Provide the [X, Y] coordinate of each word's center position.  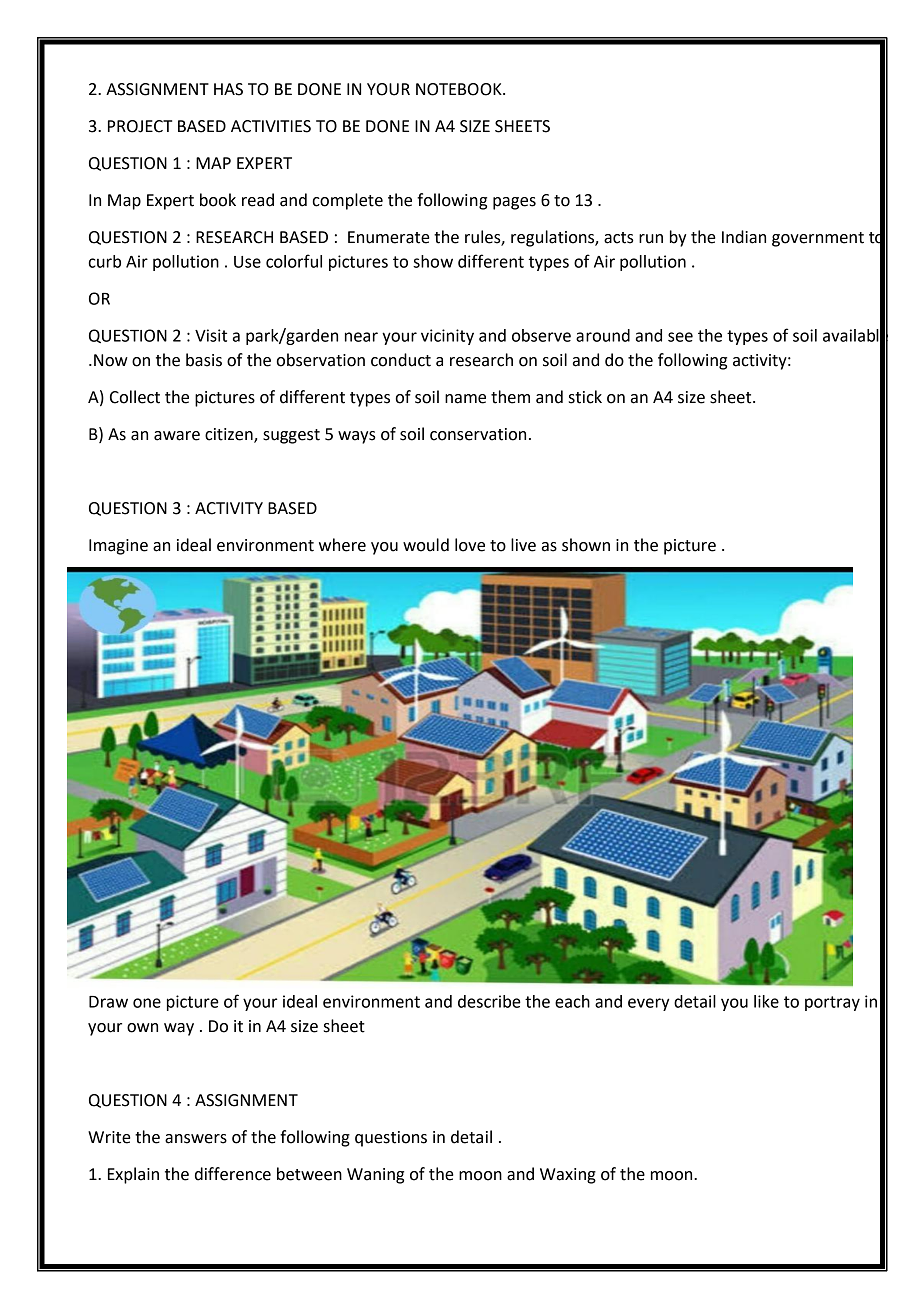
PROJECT [140, 126]
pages [514, 203]
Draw [108, 1002]
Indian [744, 237]
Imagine [118, 547]
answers [196, 1139]
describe [489, 1001]
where [342, 545]
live [523, 545]
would [426, 545]
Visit [211, 335]
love [470, 545]
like [766, 1001]
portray [832, 1003]
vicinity [447, 337]
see [680, 337]
